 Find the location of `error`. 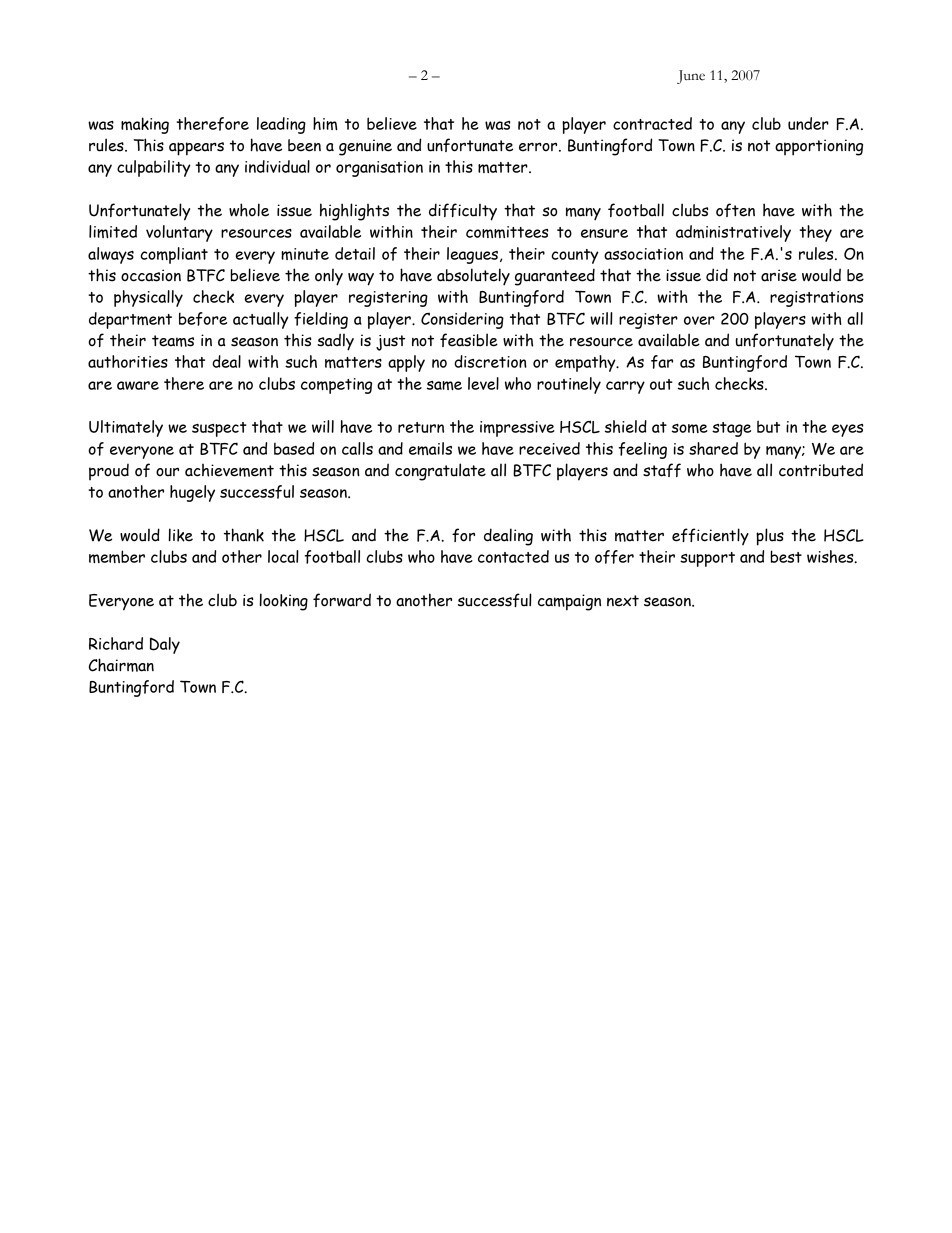

error is located at coordinates (539, 147).
